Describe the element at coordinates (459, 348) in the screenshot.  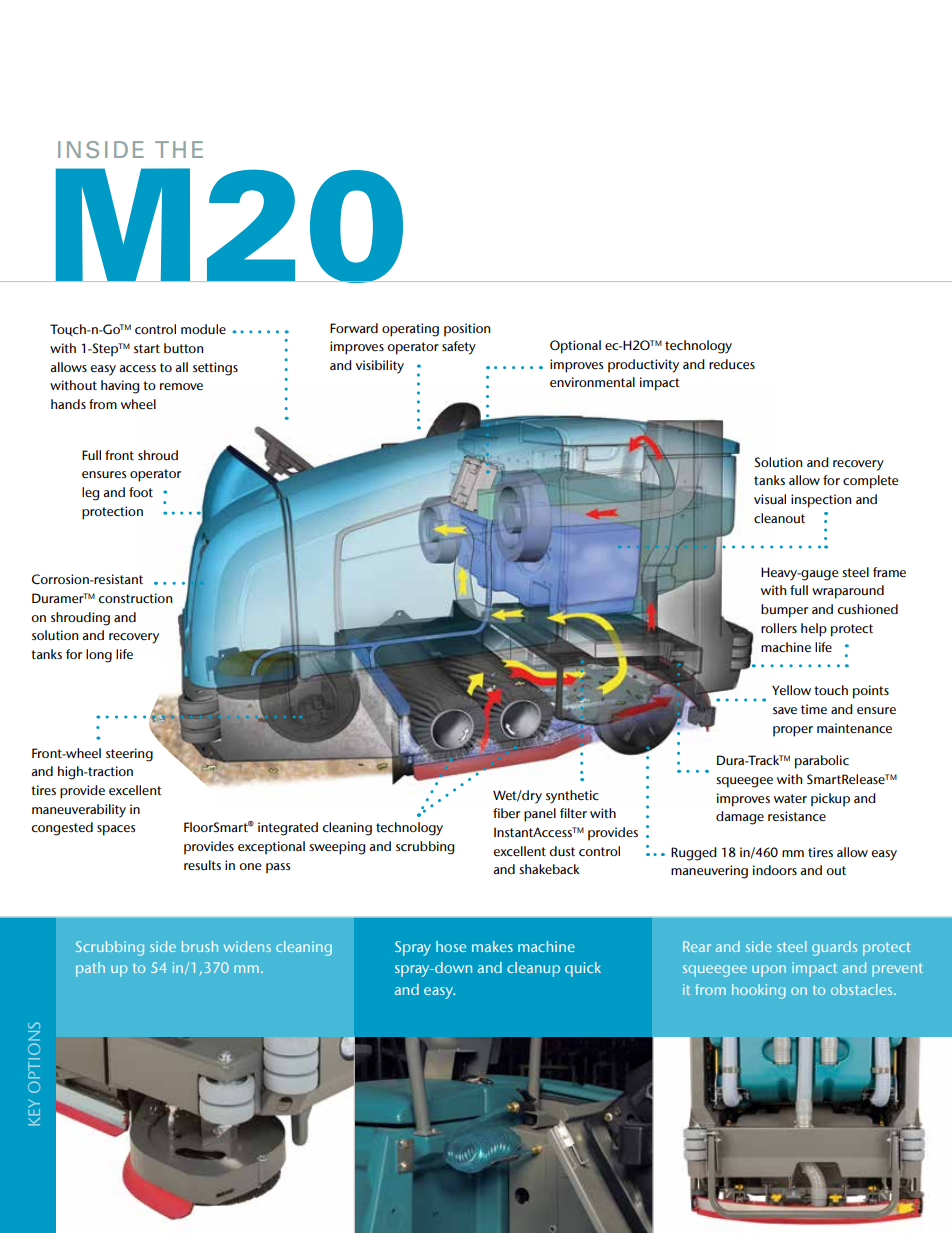
I see `safety` at that location.
